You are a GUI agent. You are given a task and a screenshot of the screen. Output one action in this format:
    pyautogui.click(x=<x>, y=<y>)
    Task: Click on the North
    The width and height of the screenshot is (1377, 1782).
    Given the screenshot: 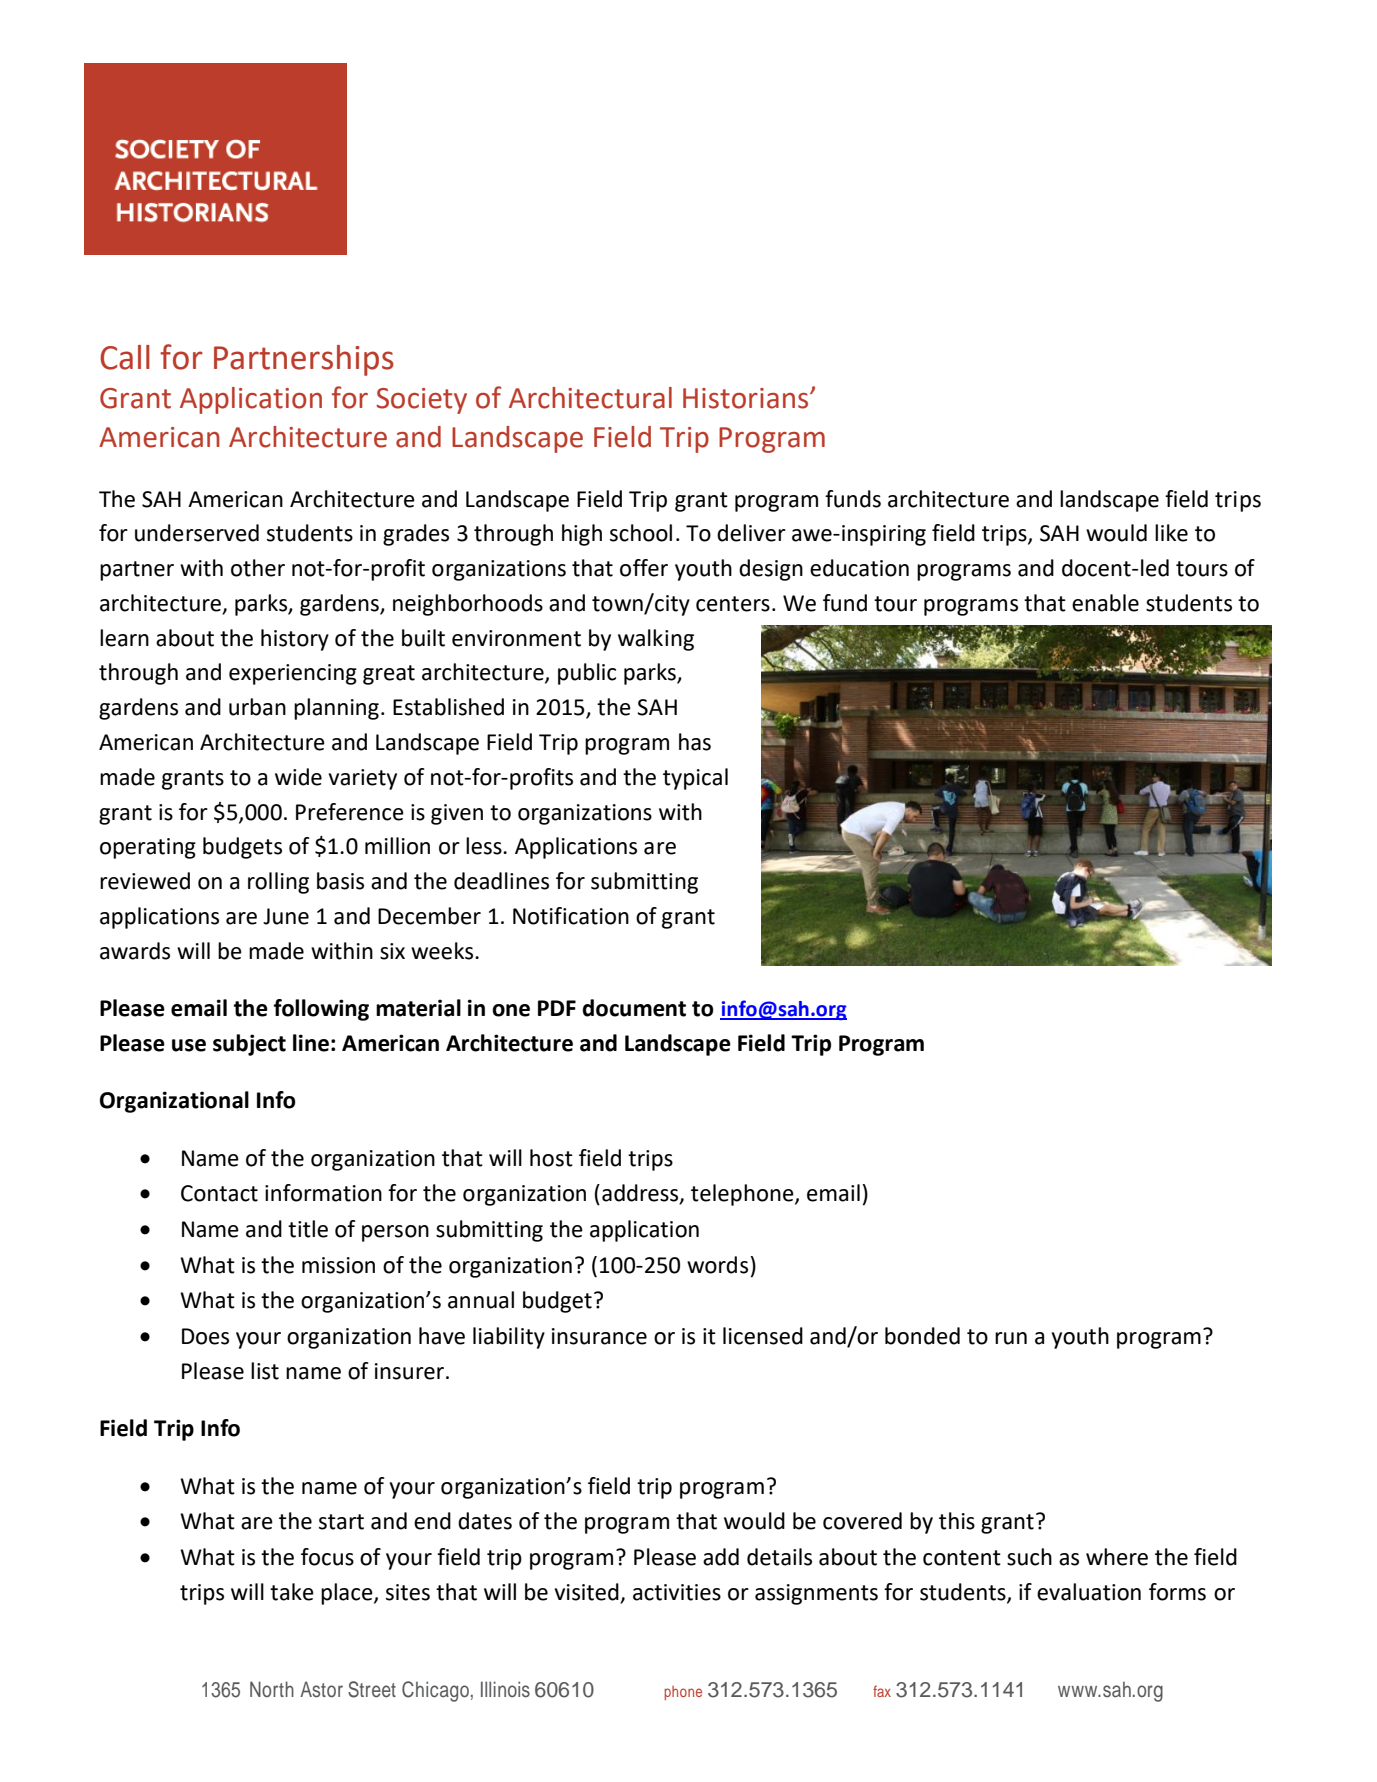 What is the action you would take?
    pyautogui.click(x=272, y=1689)
